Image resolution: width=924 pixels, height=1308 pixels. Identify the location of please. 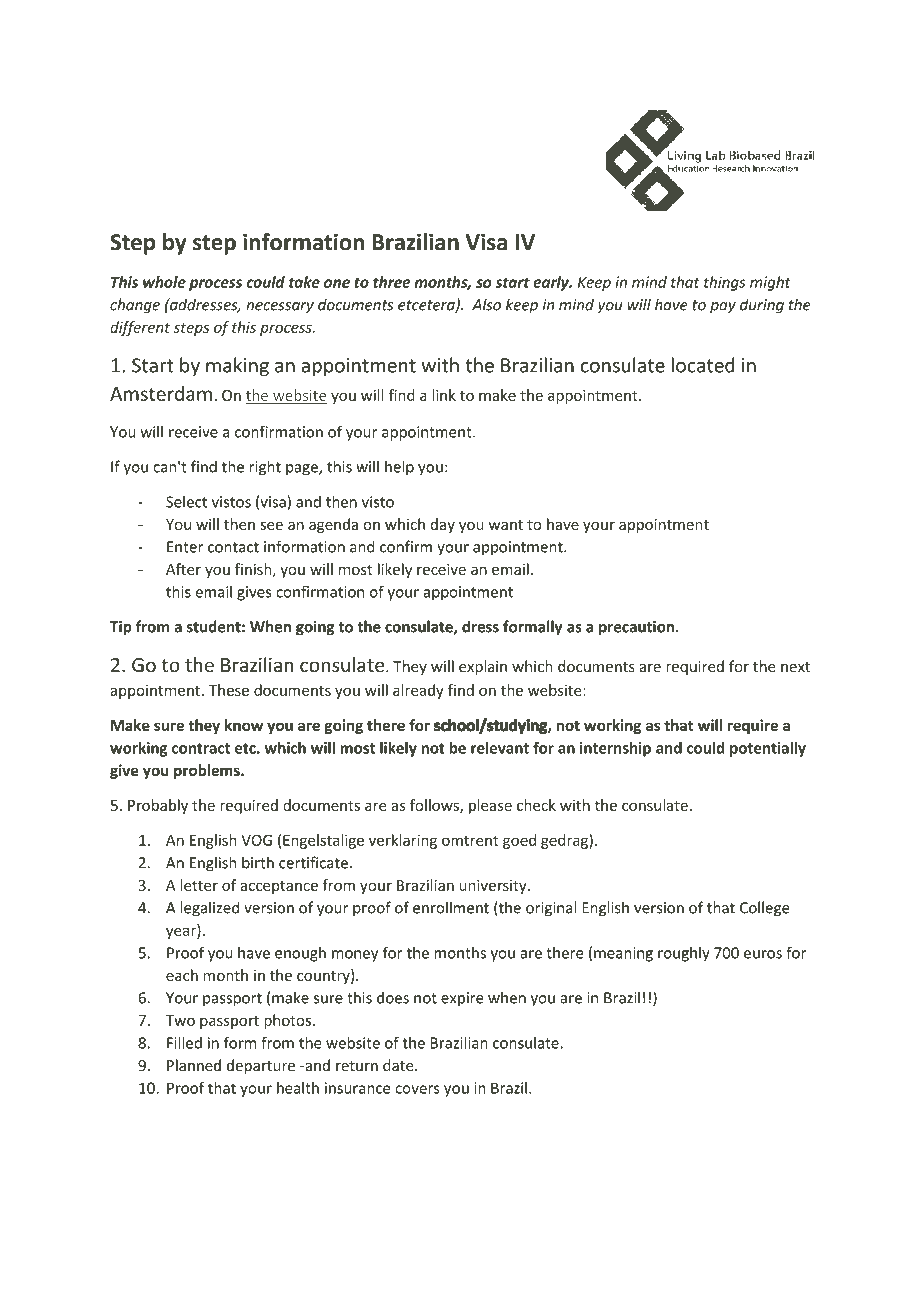
(490, 806).
